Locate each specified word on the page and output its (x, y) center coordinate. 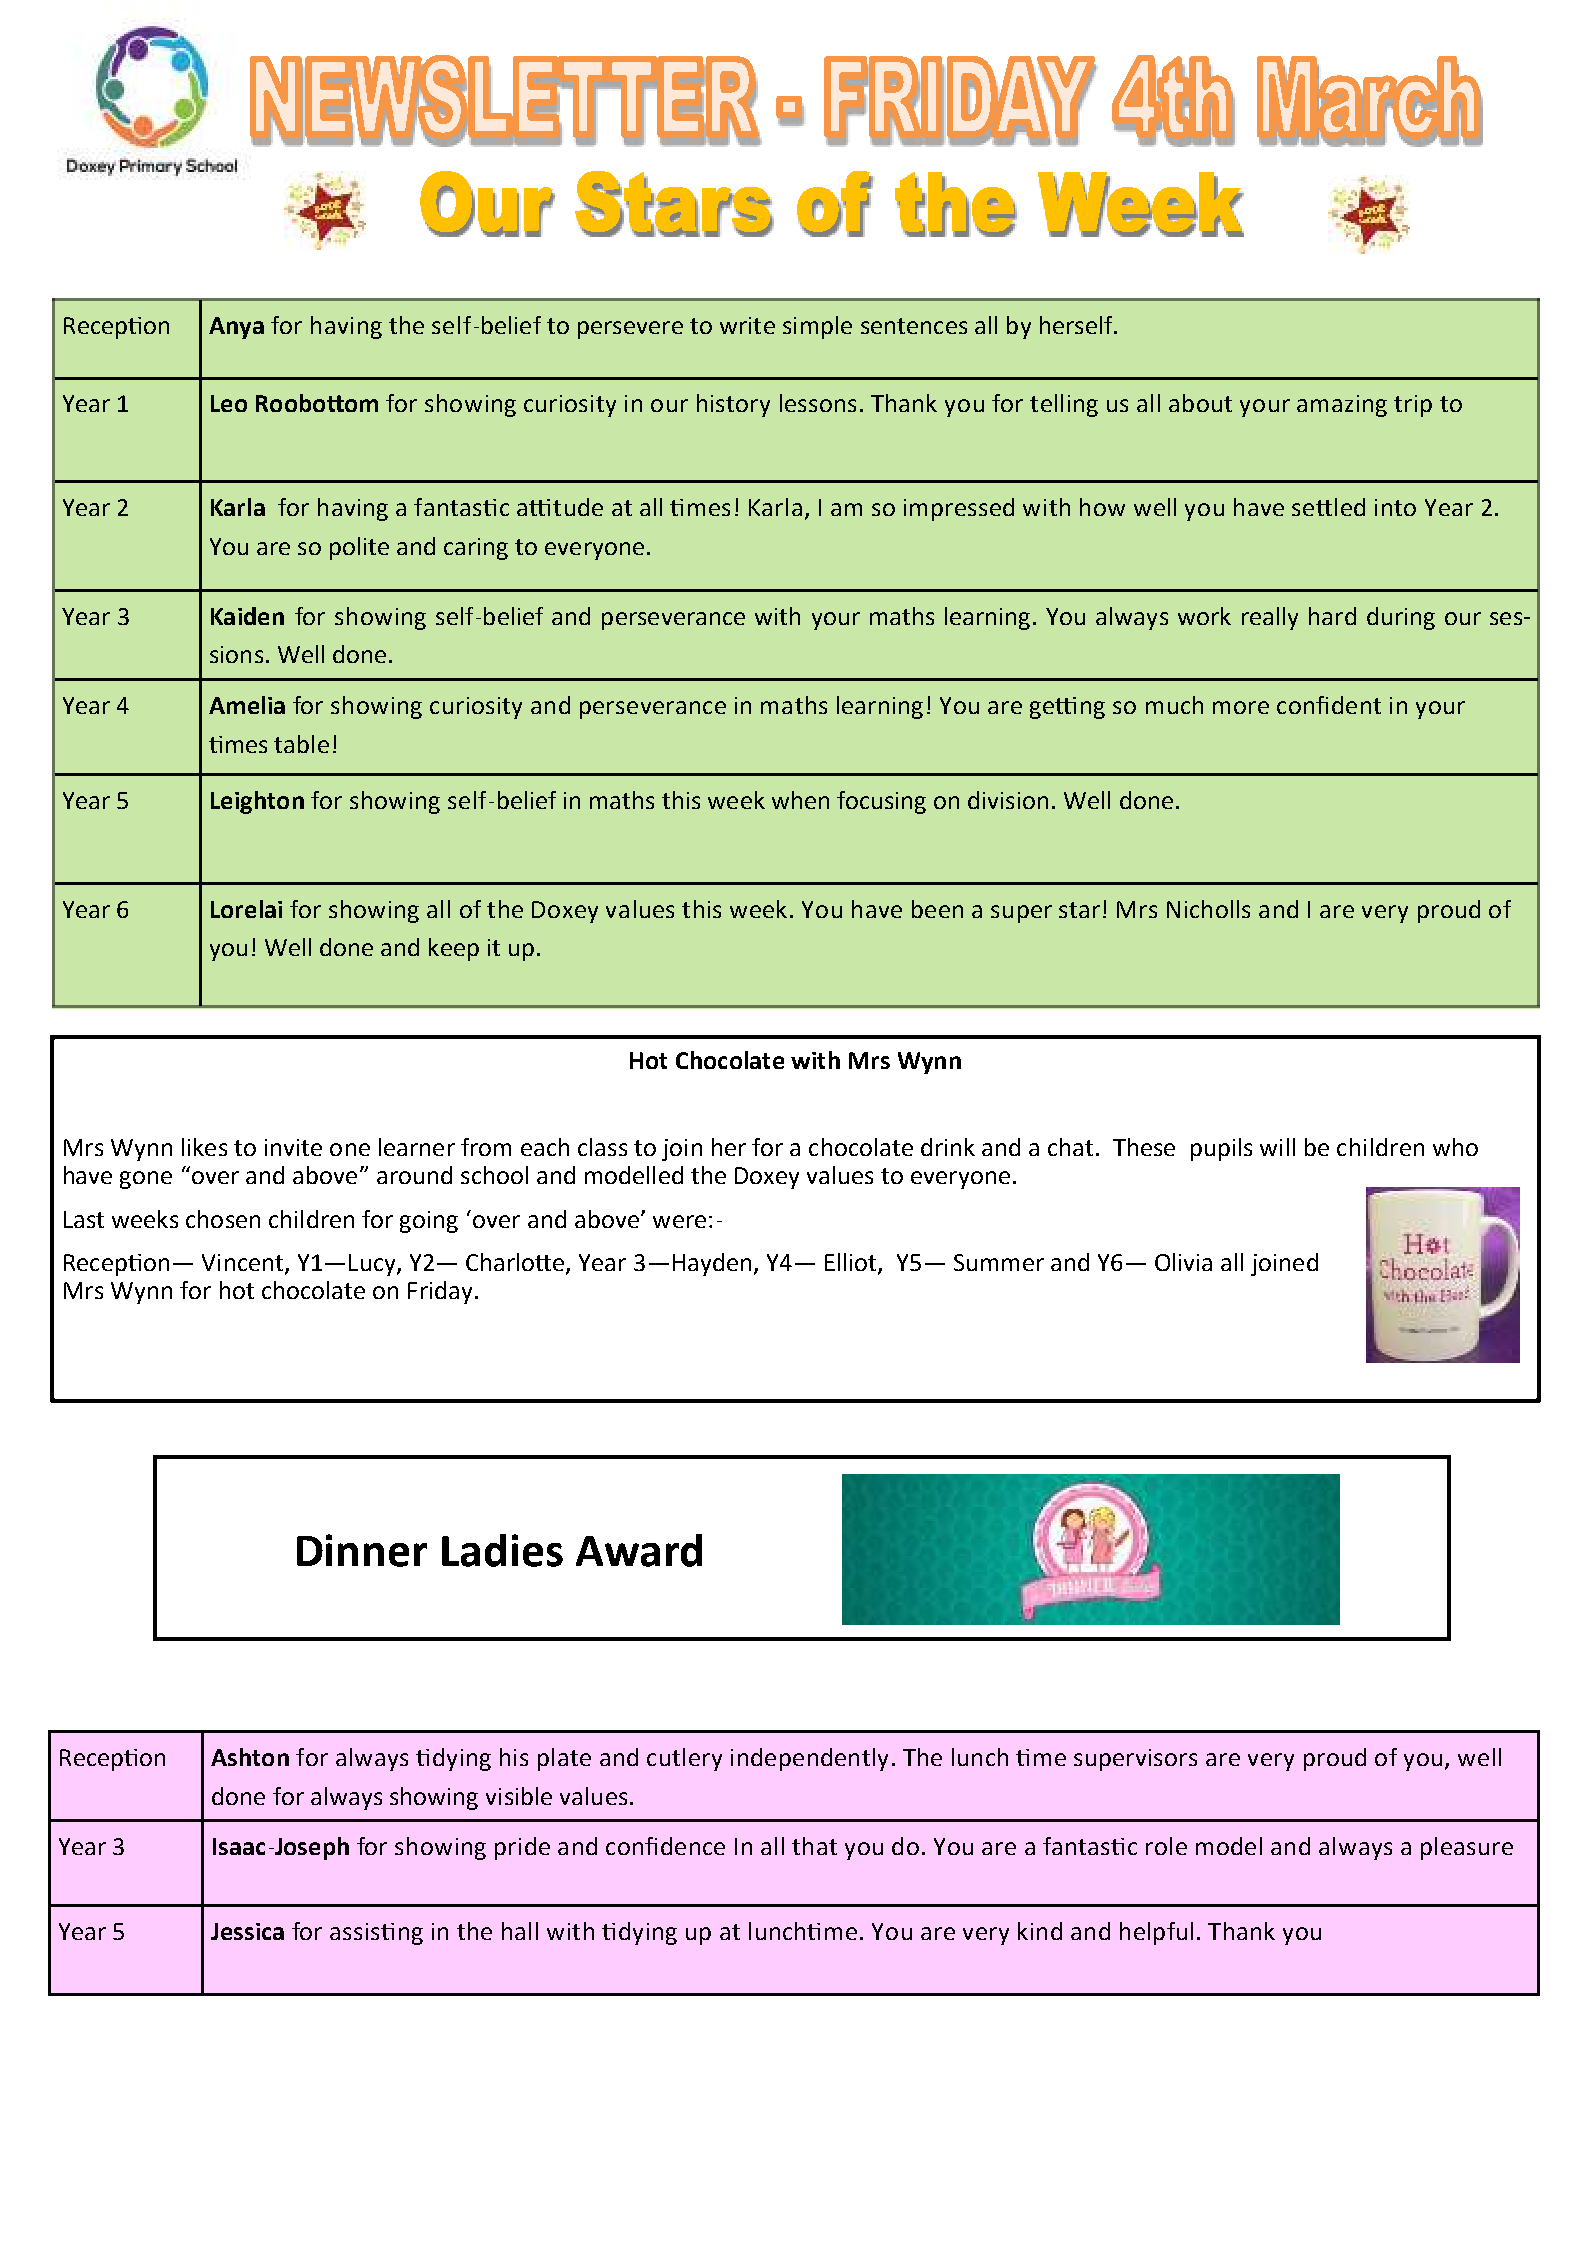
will (1277, 1147)
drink (948, 1147)
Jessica (247, 1931)
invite (293, 1147)
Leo (229, 403)
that (814, 1846)
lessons (818, 403)
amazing (1342, 406)
